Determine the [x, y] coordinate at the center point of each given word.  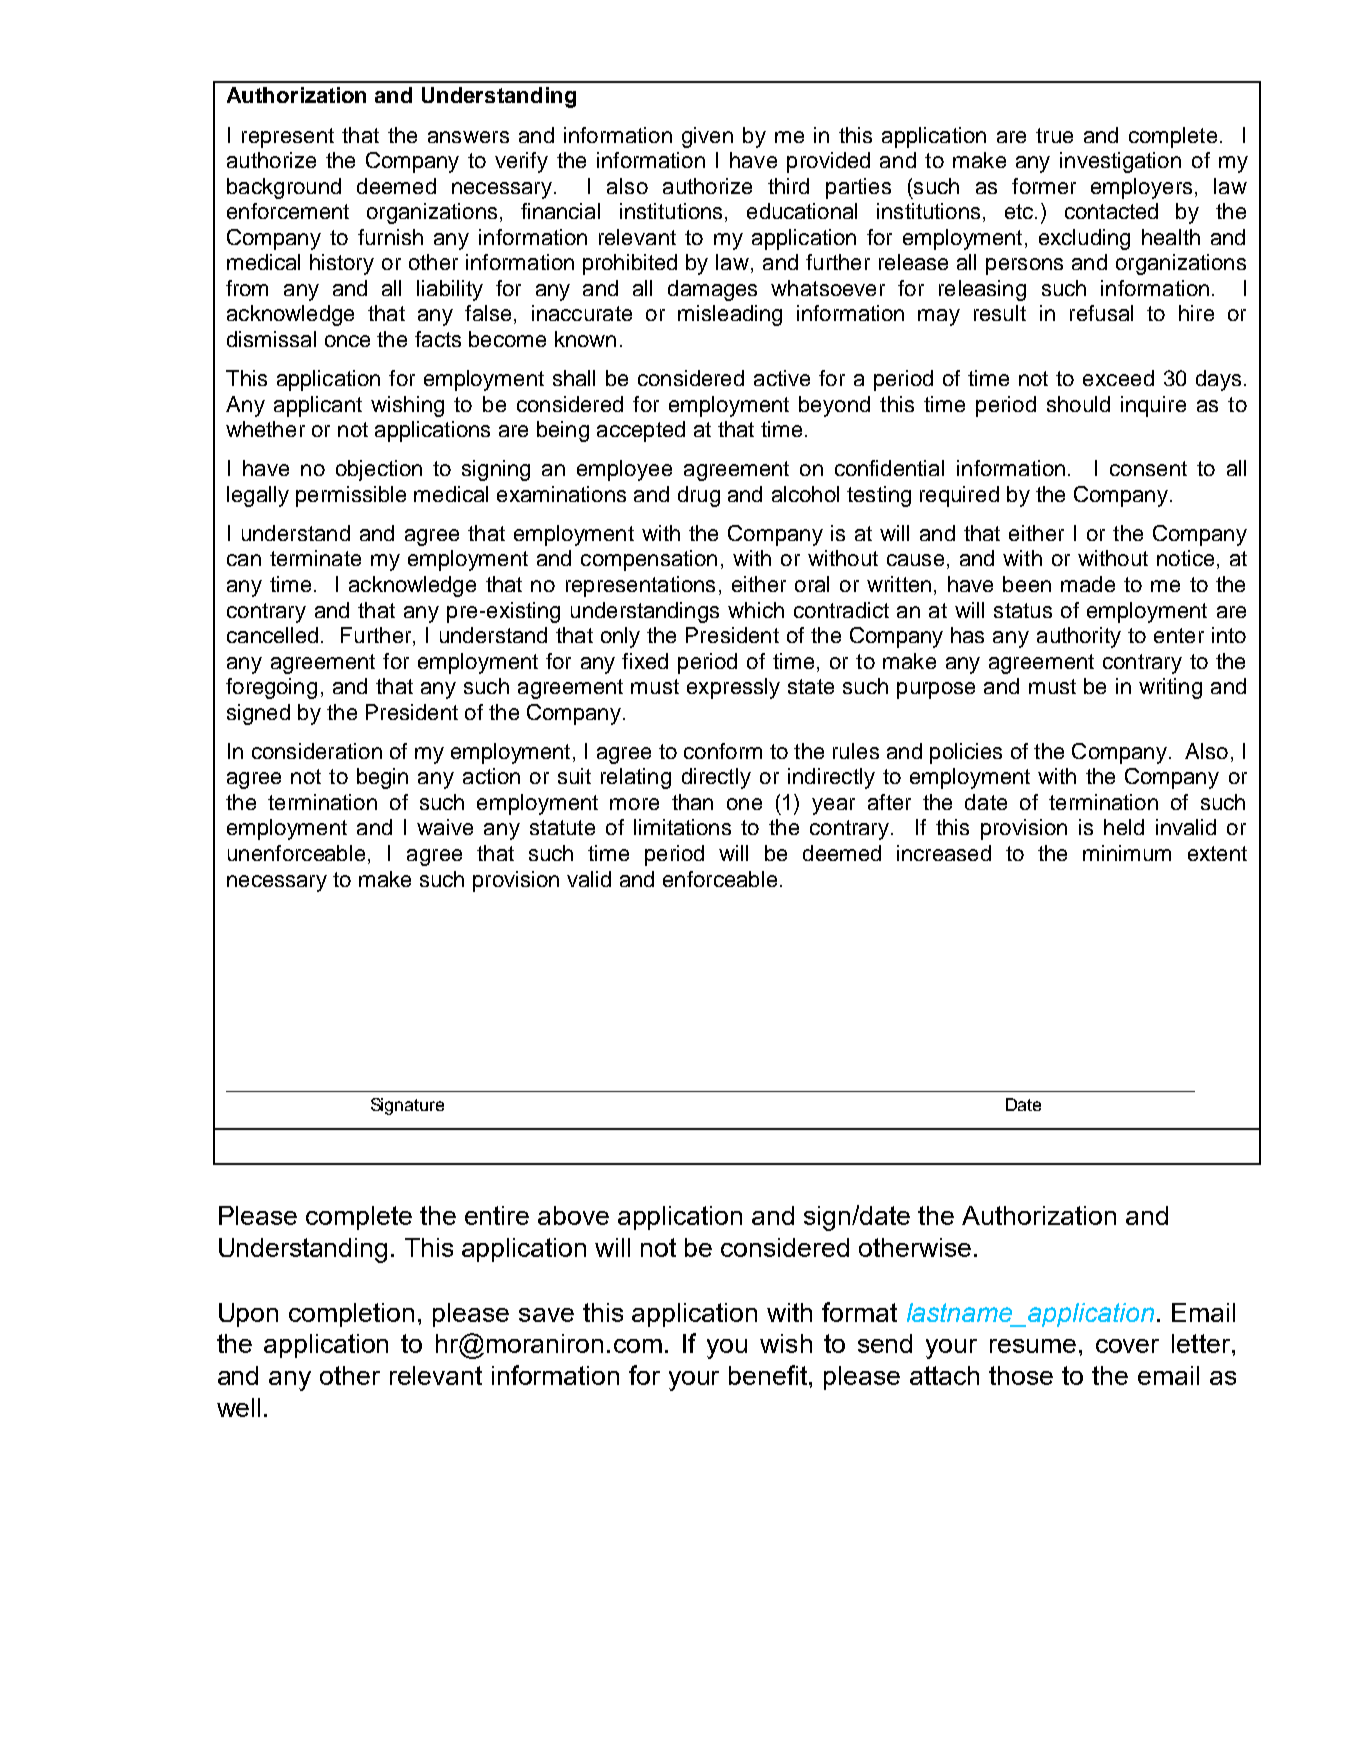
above [573, 1215]
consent [1148, 468]
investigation [1120, 162]
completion [351, 1315]
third [788, 186]
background [284, 188]
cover [1127, 1346]
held [1124, 827]
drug [699, 496]
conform [723, 751]
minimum [1127, 853]
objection [379, 470]
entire [497, 1215]
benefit [769, 1375]
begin [382, 778]
